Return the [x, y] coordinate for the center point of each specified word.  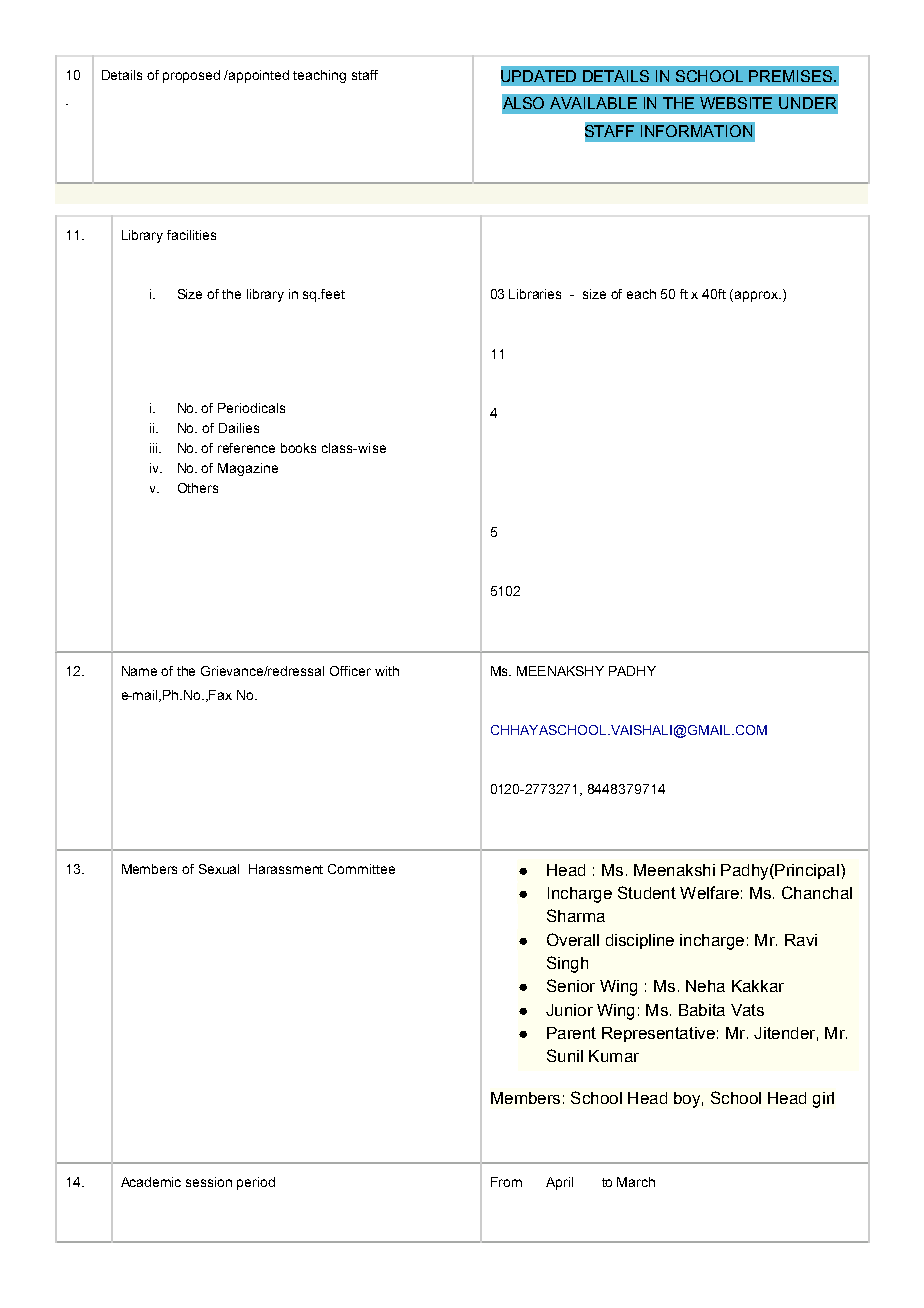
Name [139, 671]
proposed [191, 76]
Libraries [535, 294]
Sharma [576, 915]
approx [757, 296]
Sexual [219, 869]
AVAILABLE [593, 103]
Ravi [801, 940]
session [209, 1182]
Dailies [239, 428]
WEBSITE [736, 103]
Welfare [709, 892]
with [387, 671]
